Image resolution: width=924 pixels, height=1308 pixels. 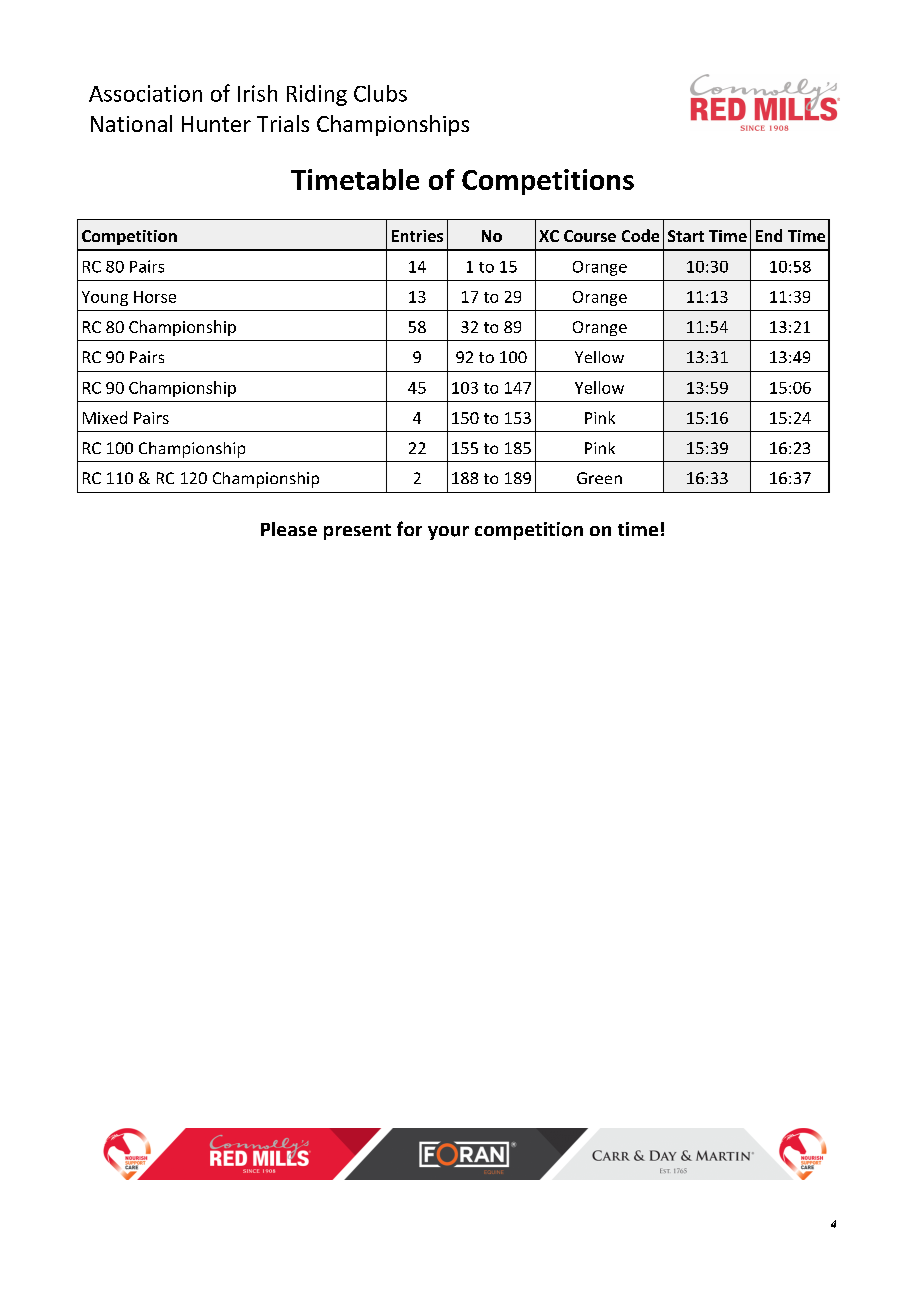 I want to click on Association, so click(x=145, y=93).
